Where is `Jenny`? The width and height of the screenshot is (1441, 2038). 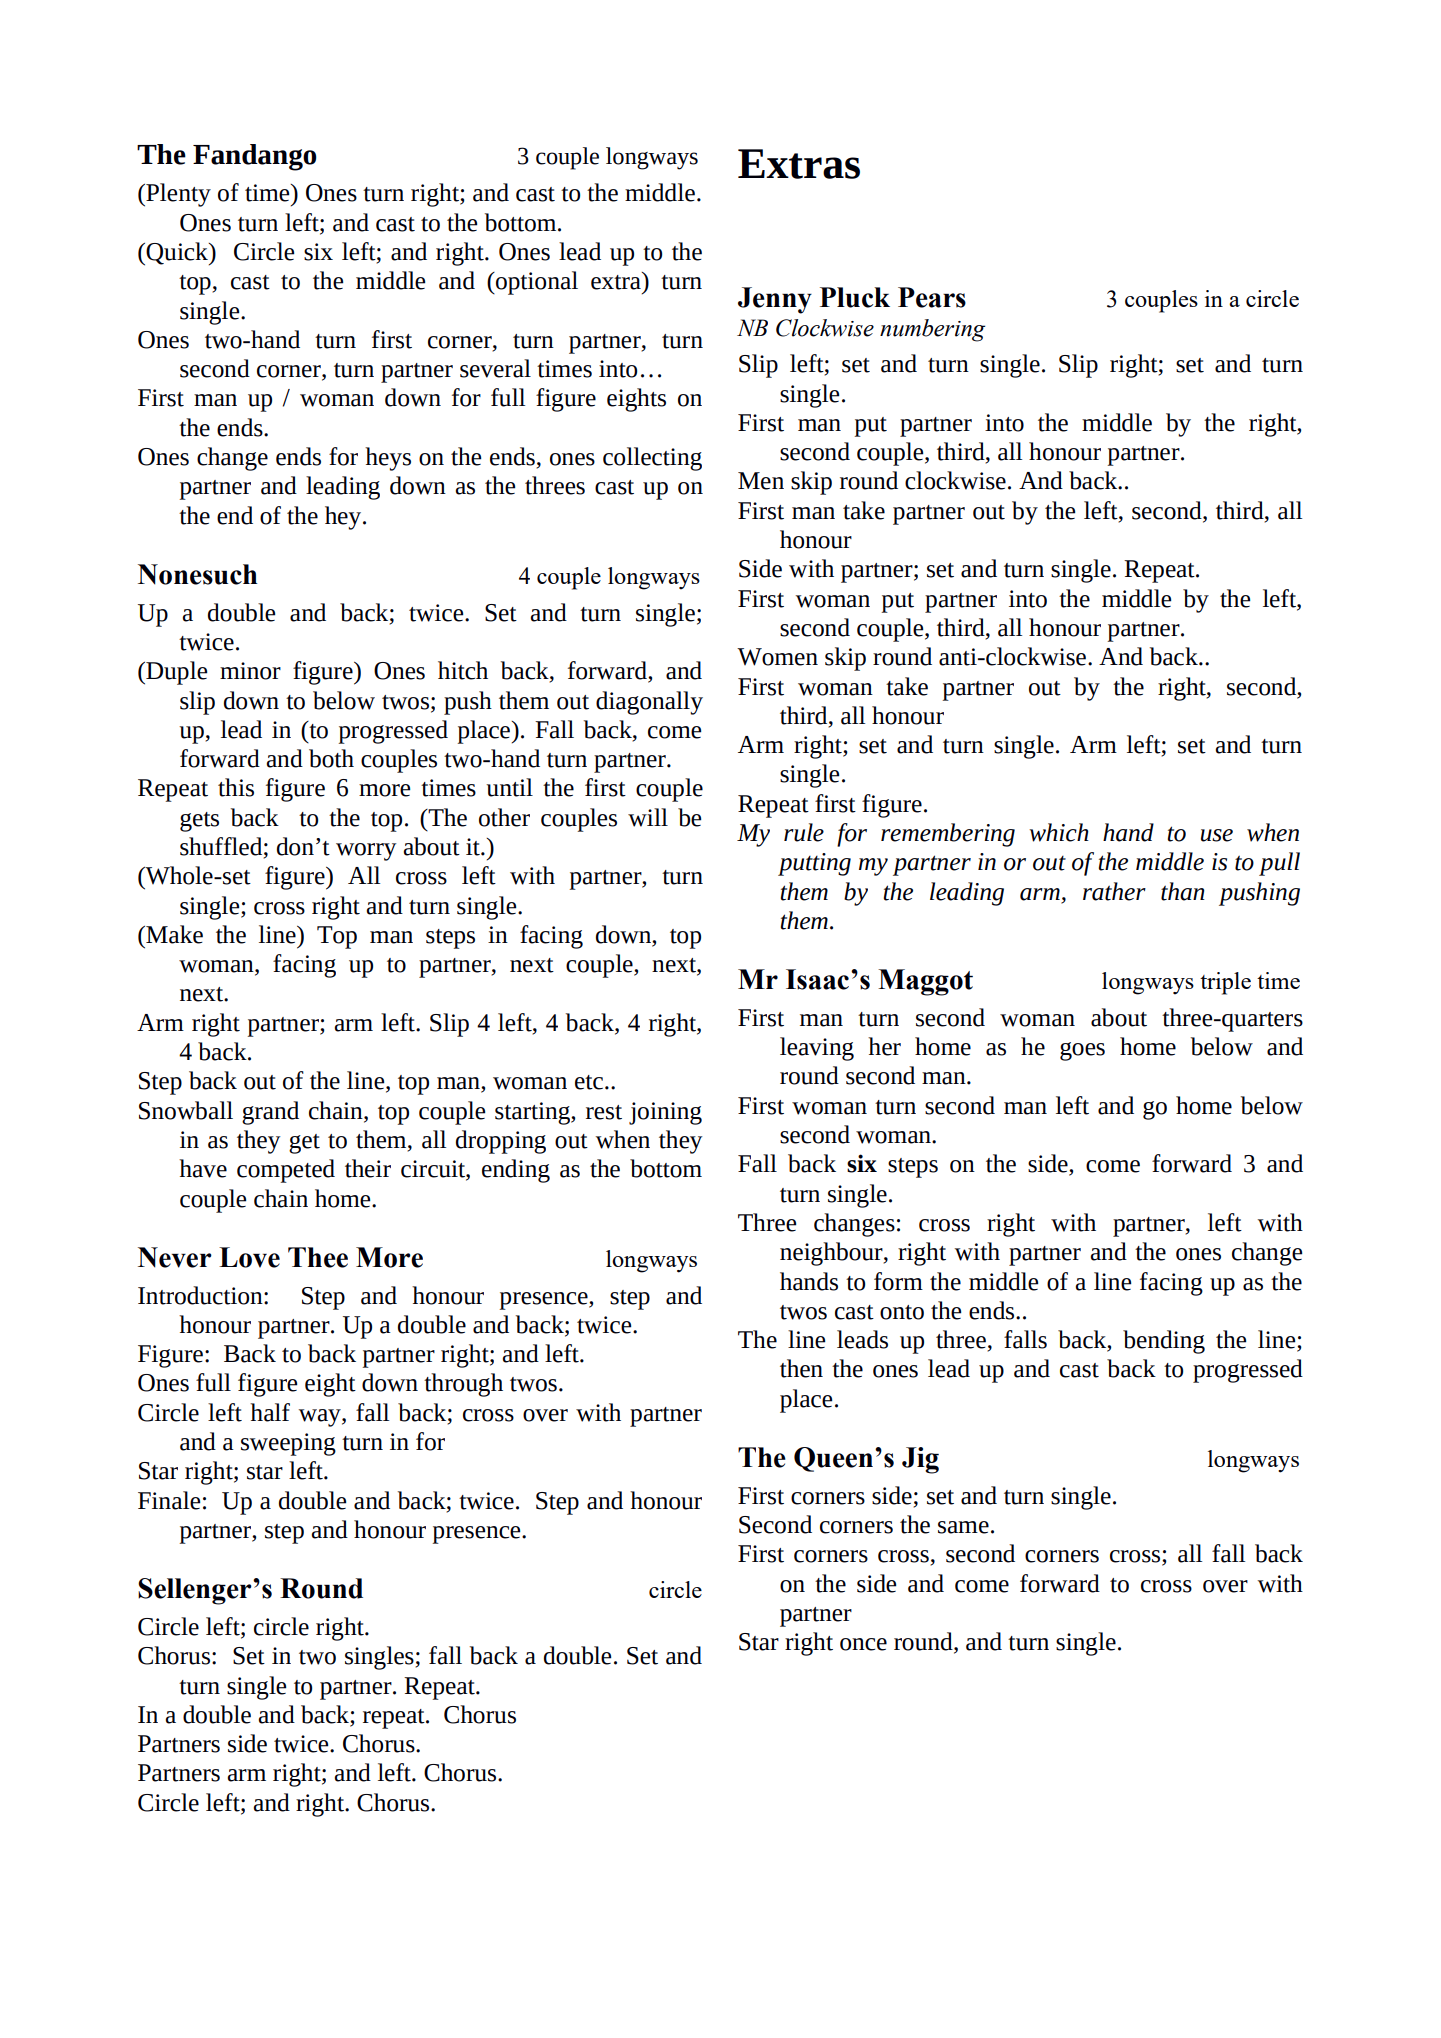
Jenny is located at coordinates (775, 300).
